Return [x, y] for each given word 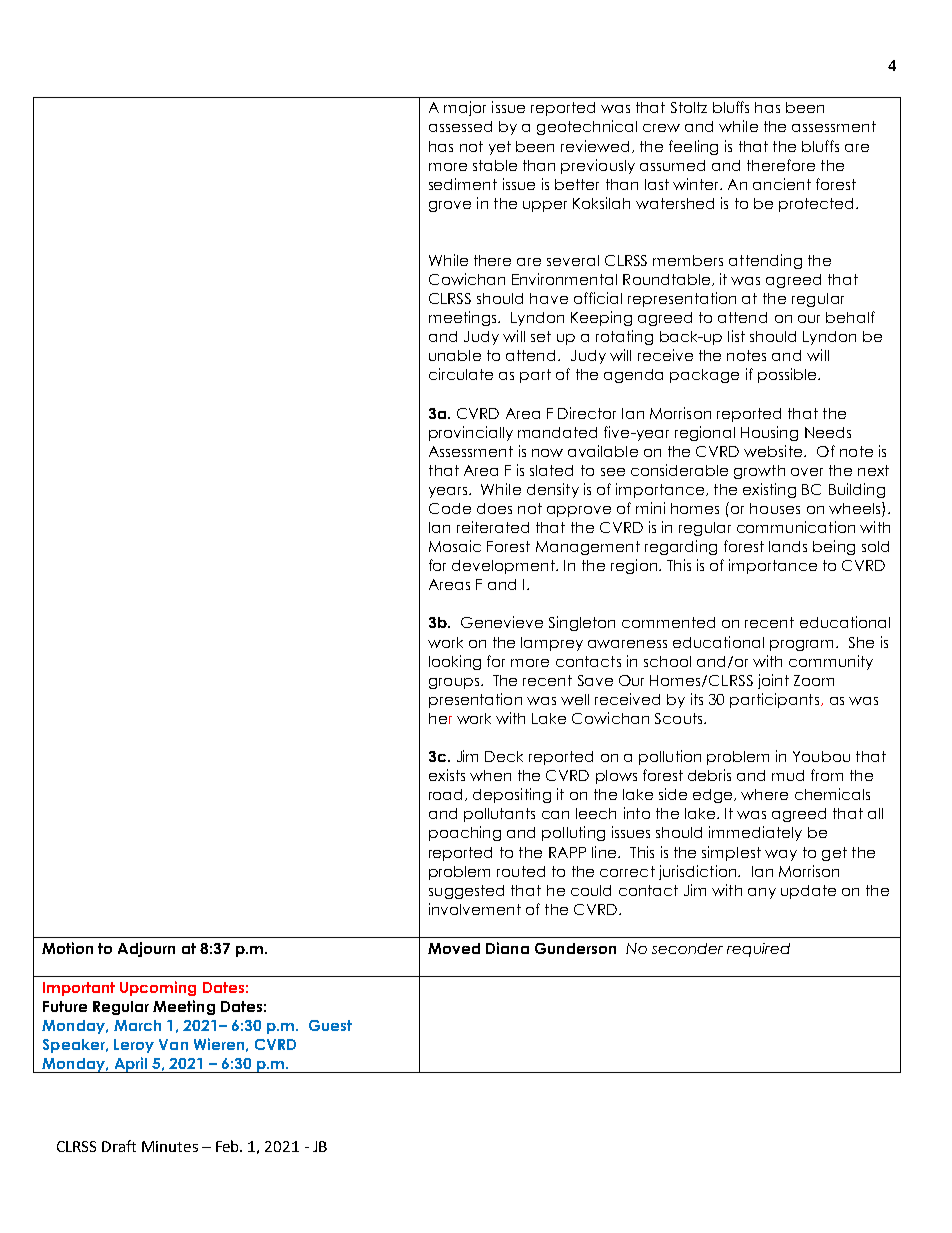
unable [455, 355]
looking [455, 662]
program [803, 645]
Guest [330, 1025]
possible [788, 375]
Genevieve [502, 622]
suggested [466, 892]
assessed [460, 126]
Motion [67, 948]
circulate [461, 374]
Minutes [170, 1146]
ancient [782, 184]
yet [500, 148]
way [781, 855]
